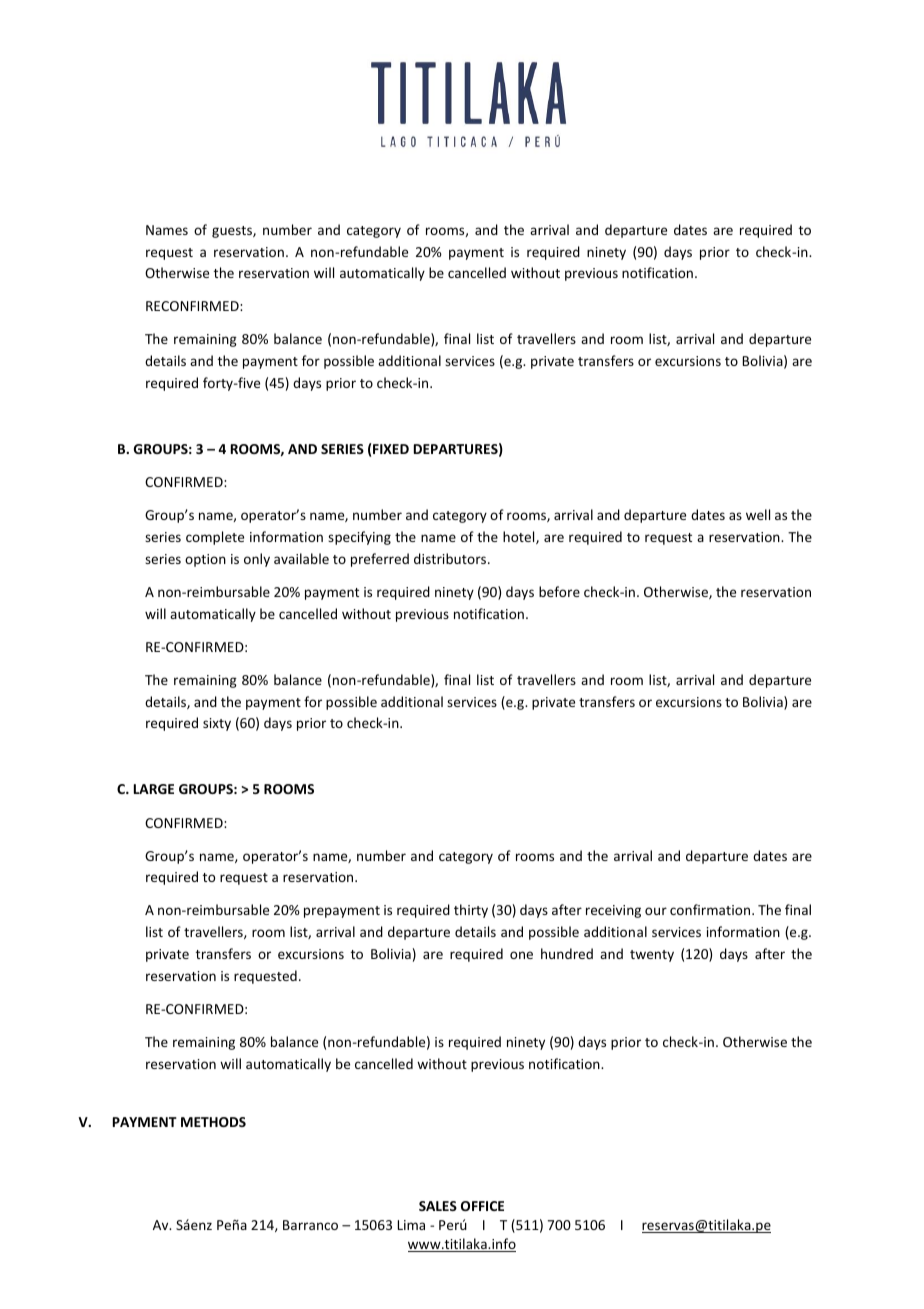 This document has height=1309, width=924. What do you see at coordinates (391, 449) in the document?
I see `FIXED` at bounding box center [391, 449].
